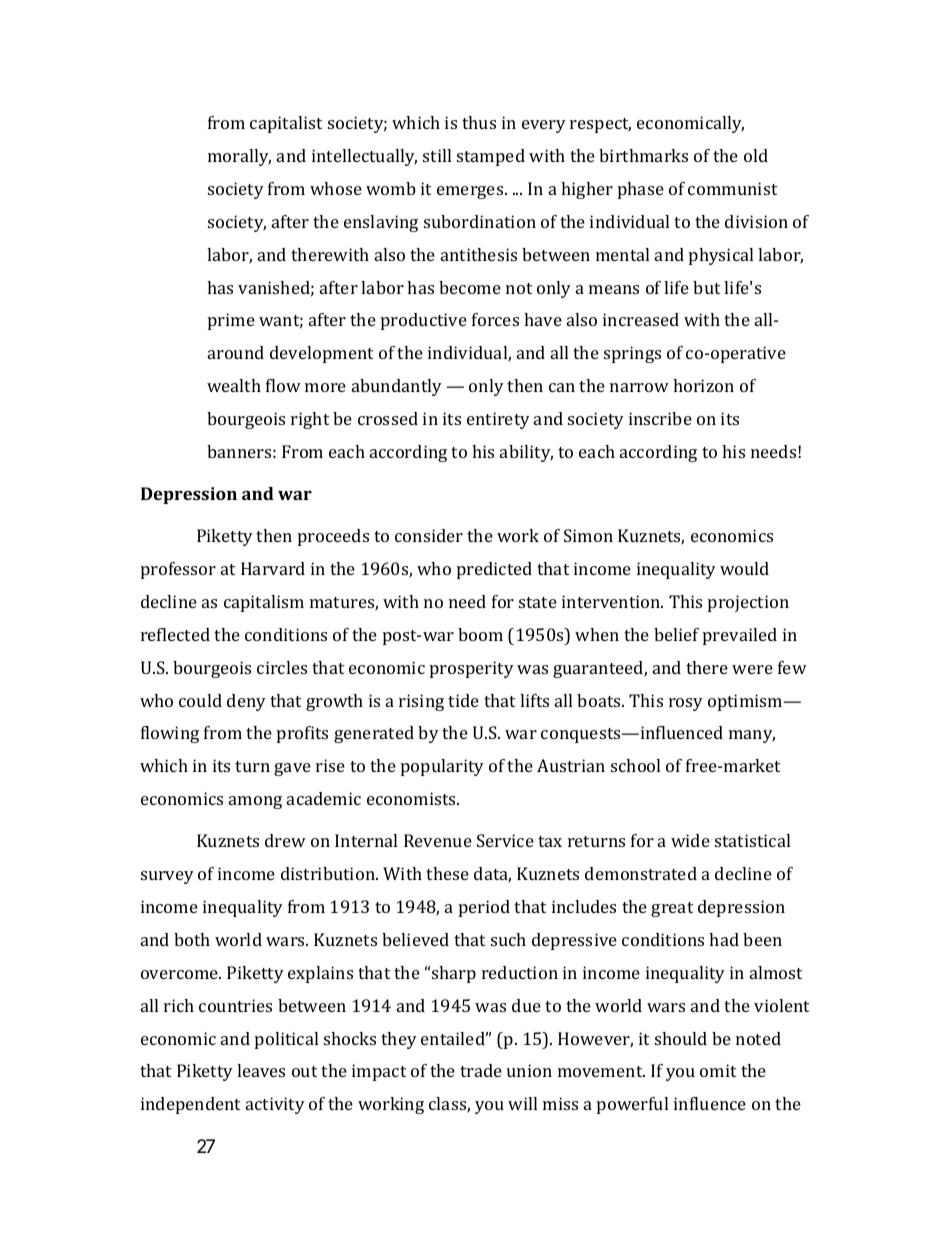 Image resolution: width=952 pixels, height=1233 pixels. What do you see at coordinates (756, 155) in the document?
I see `old` at bounding box center [756, 155].
